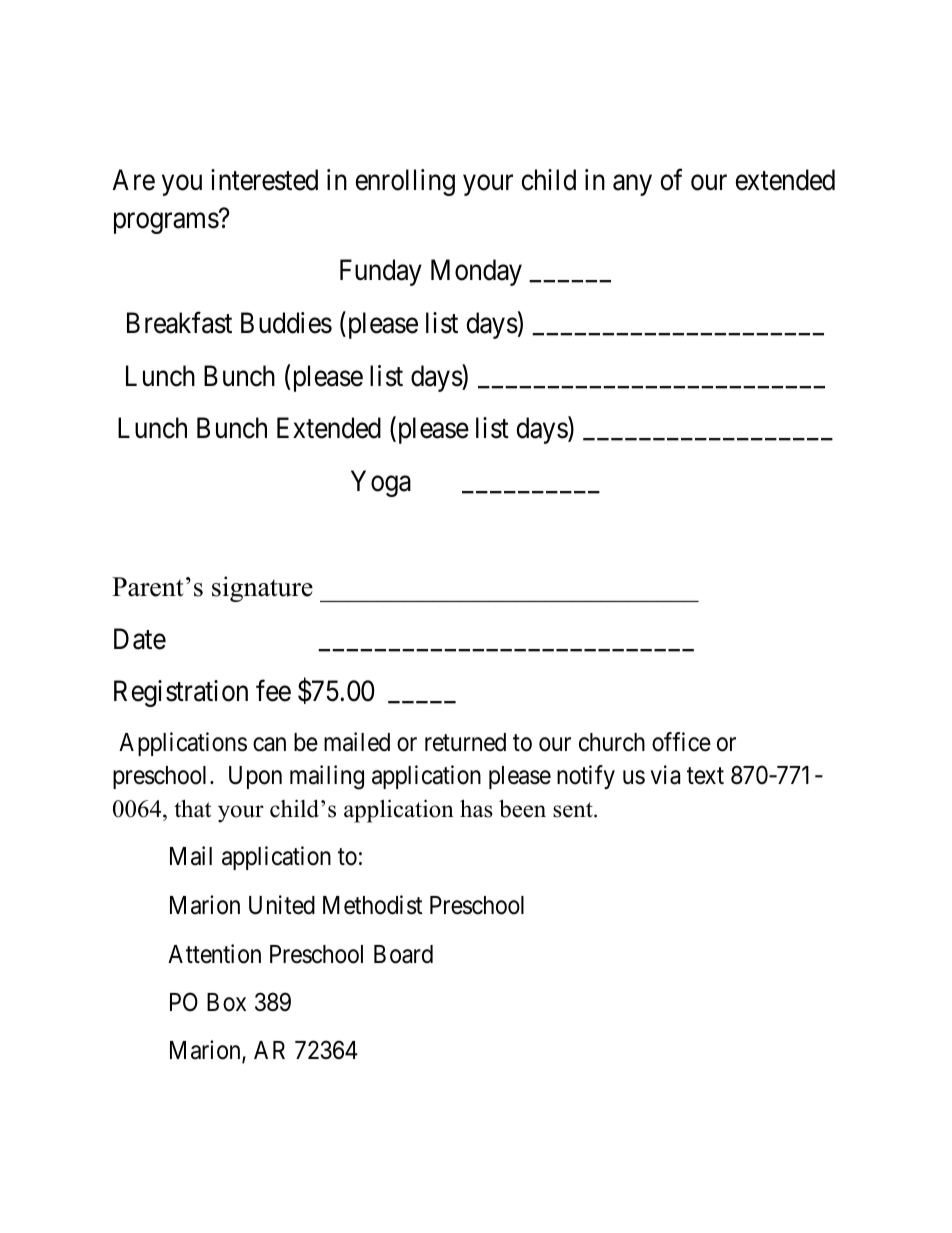 The width and height of the document is (952, 1233). What do you see at coordinates (405, 182) in the document?
I see `enrolling` at bounding box center [405, 182].
